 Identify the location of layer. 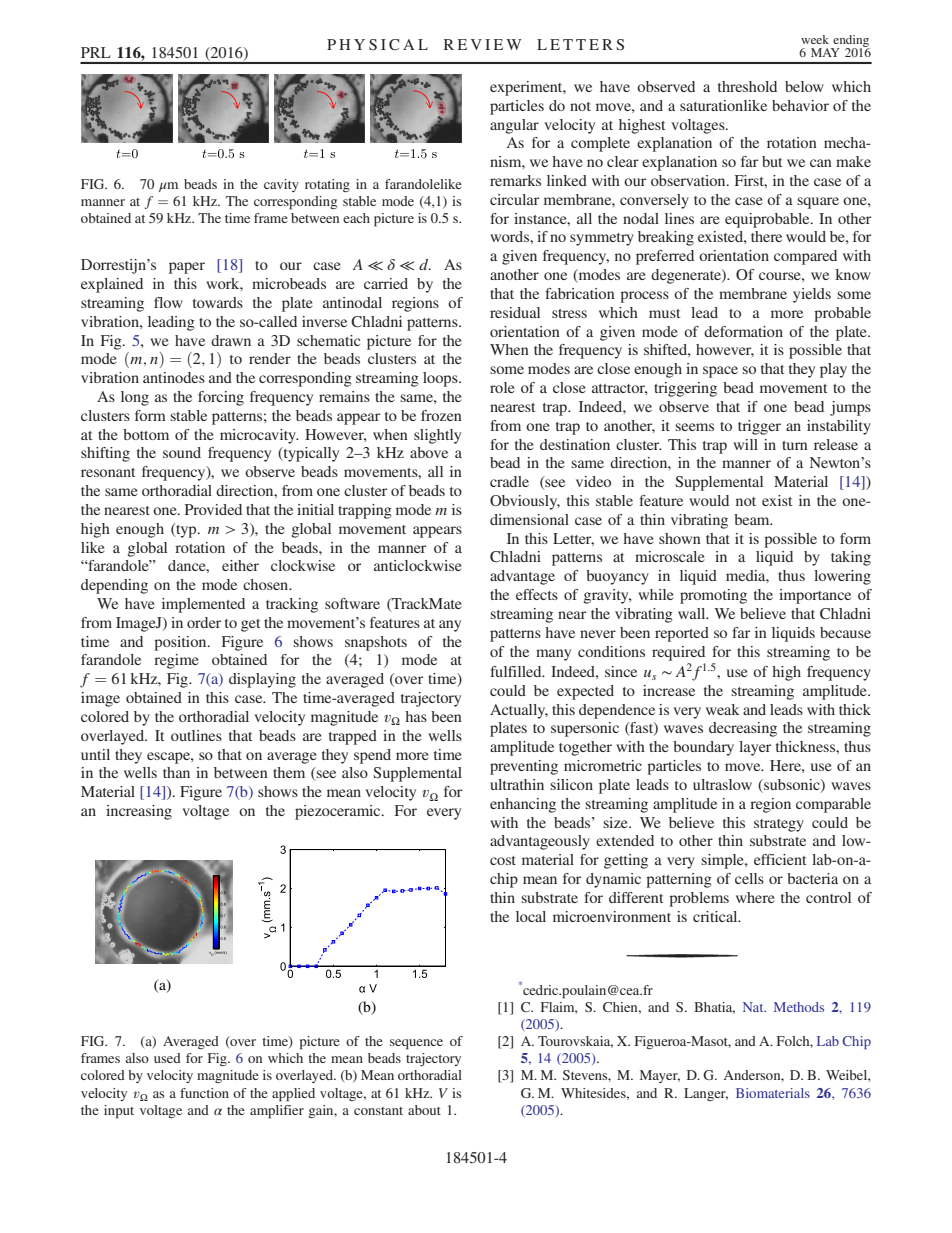
(755, 748).
